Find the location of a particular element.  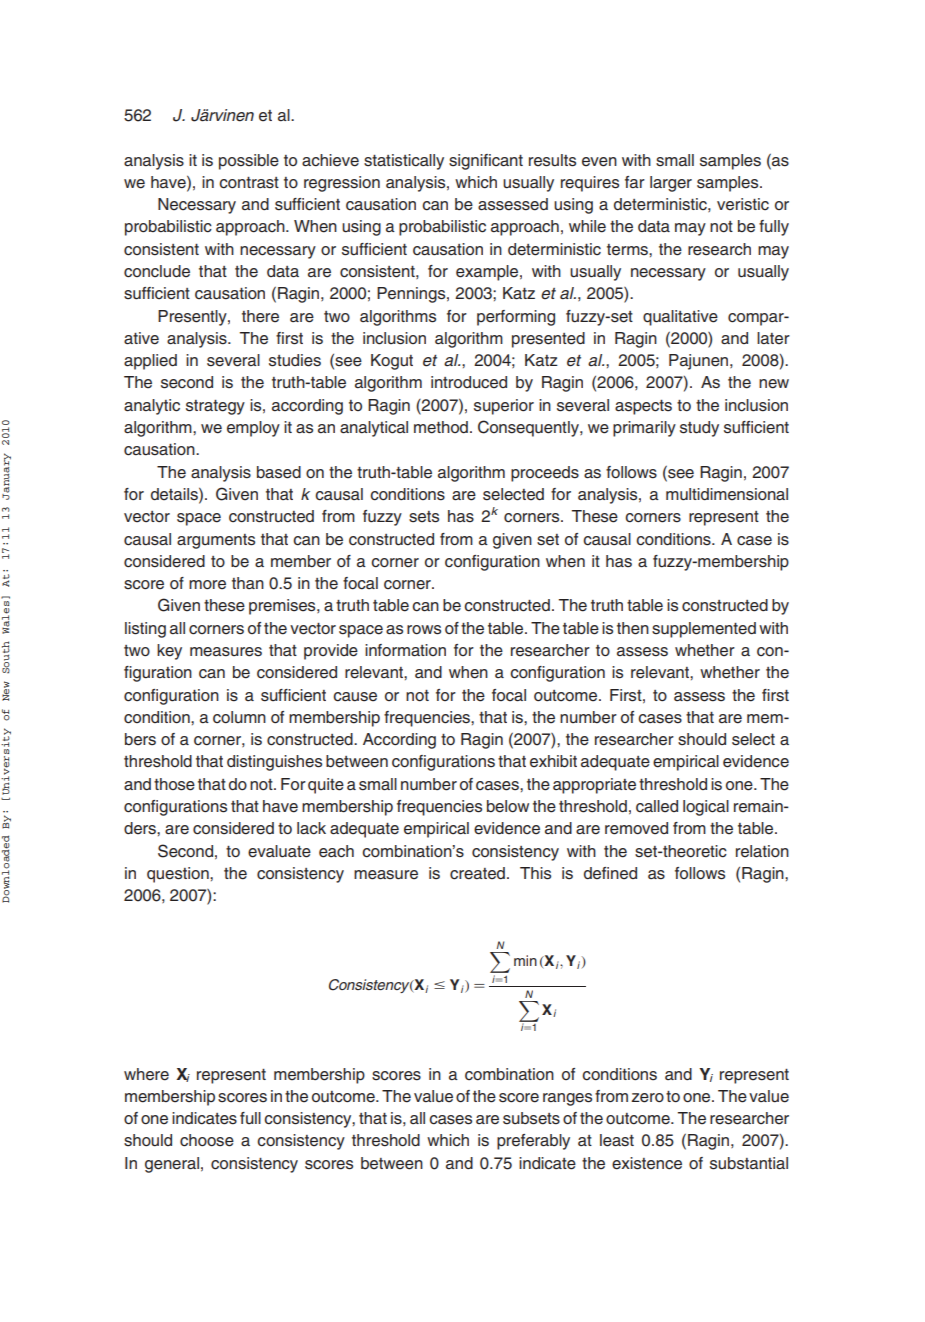

significant is located at coordinates (486, 162).
